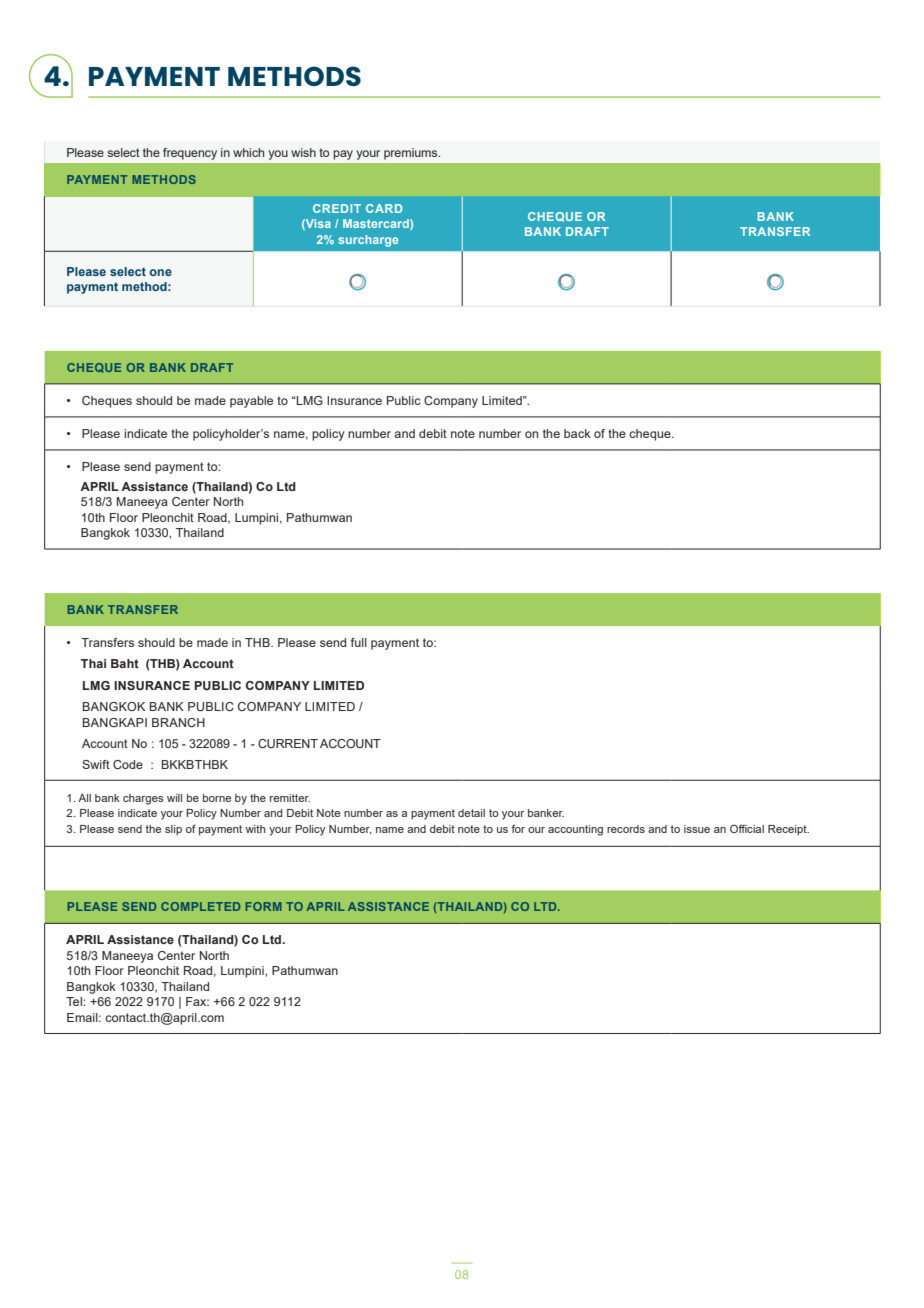 This screenshot has width=924, height=1308. What do you see at coordinates (251, 402) in the screenshot?
I see `payable` at bounding box center [251, 402].
